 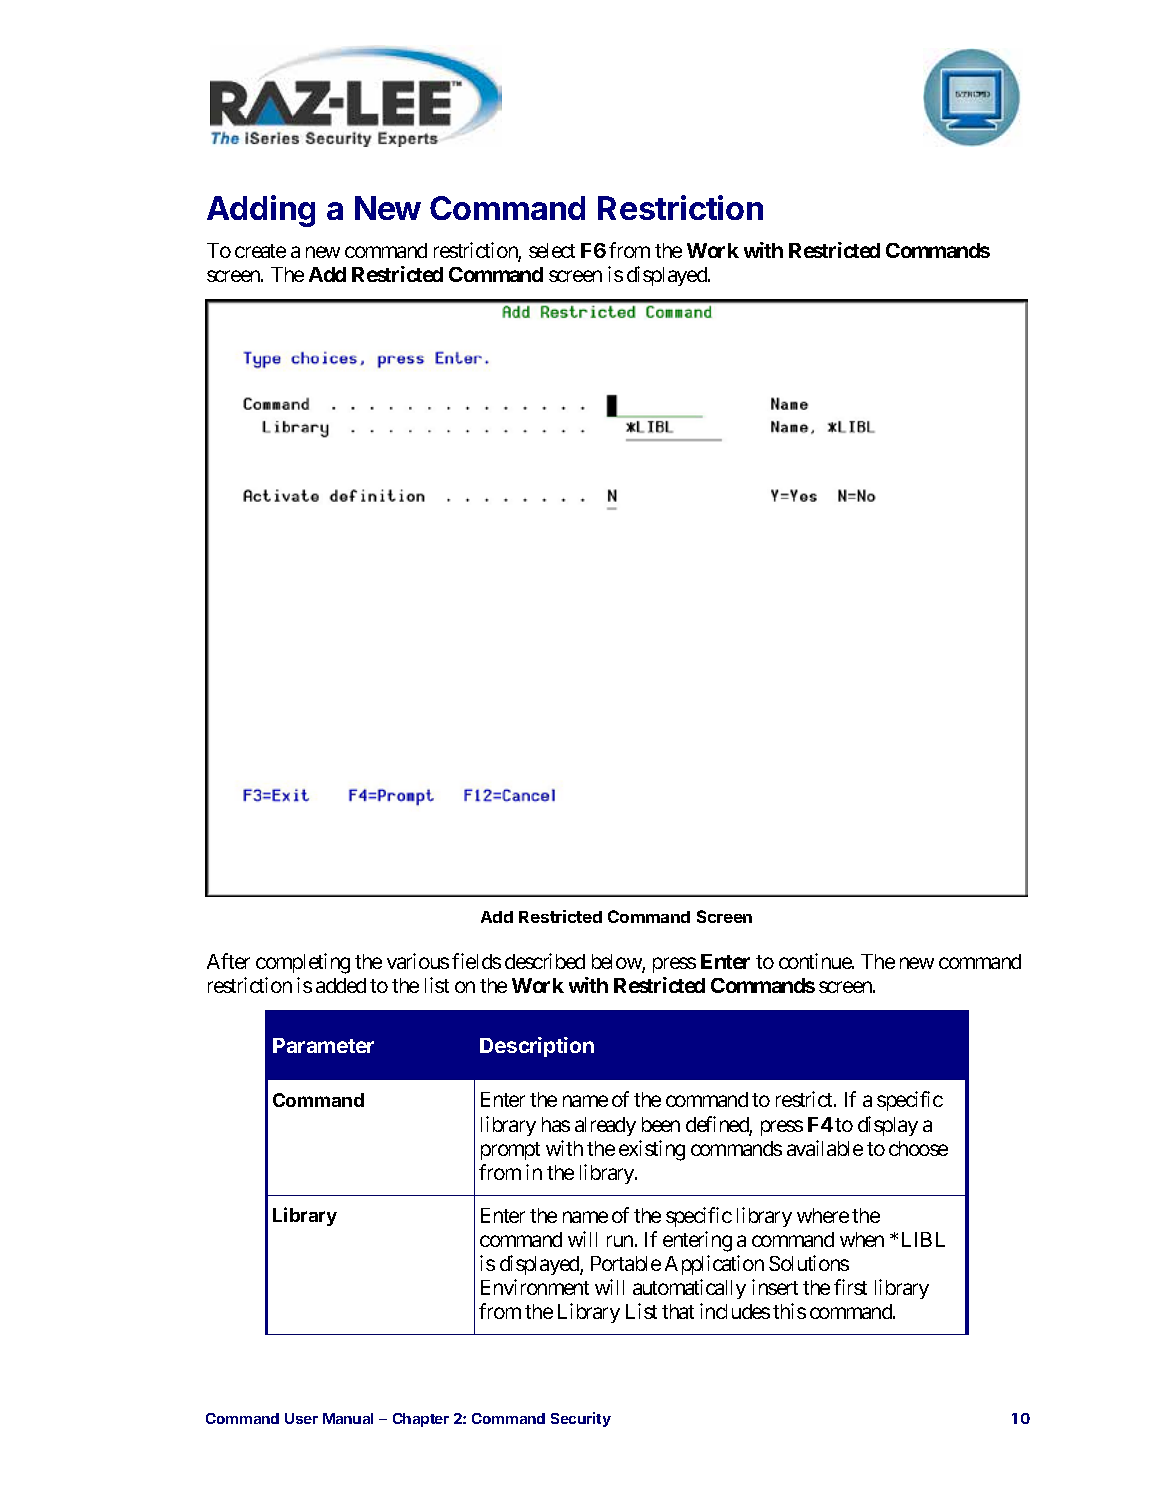 What do you see at coordinates (301, 1418) in the screenshot?
I see `User` at bounding box center [301, 1418].
